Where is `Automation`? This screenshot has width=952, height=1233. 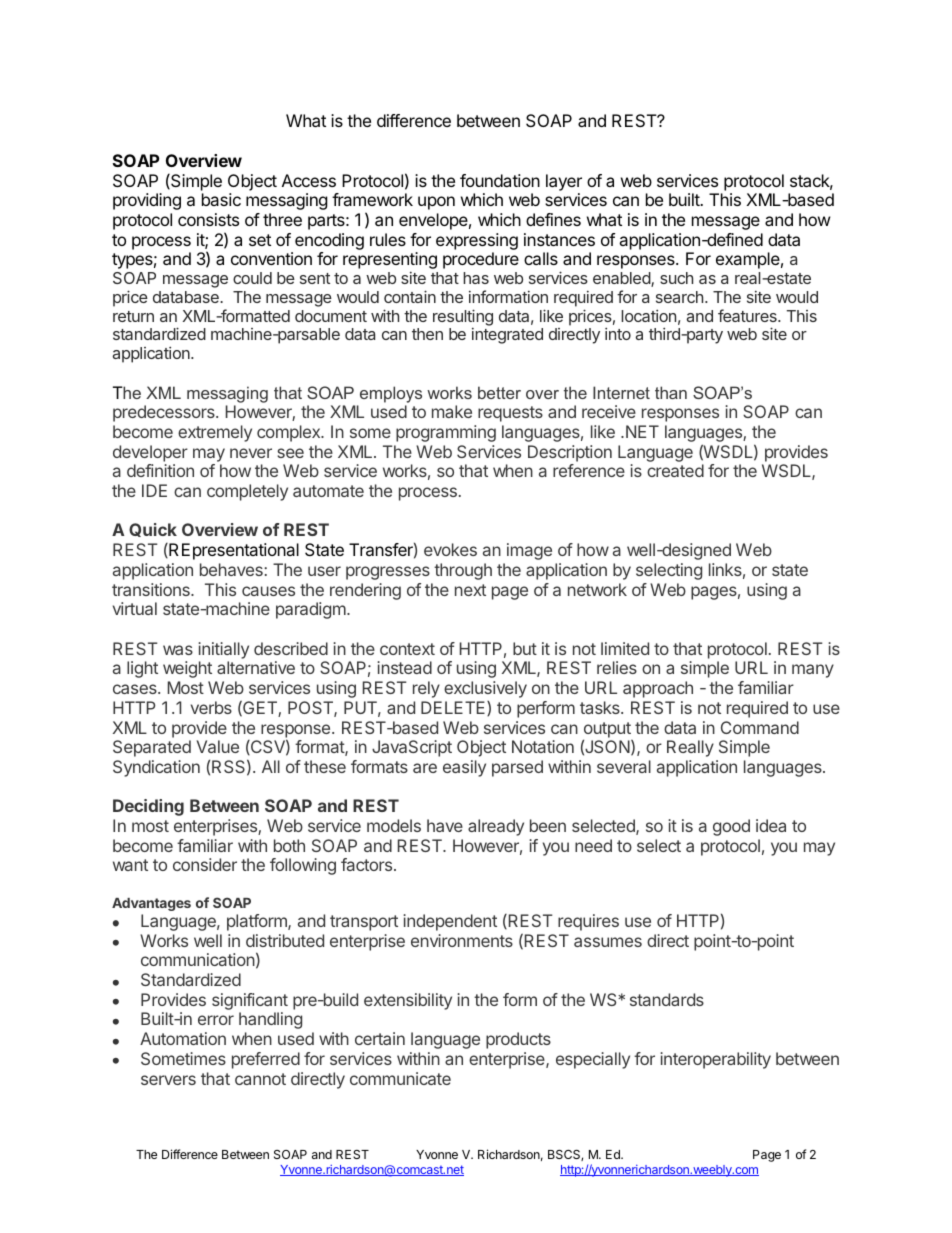 Automation is located at coordinates (183, 1038).
